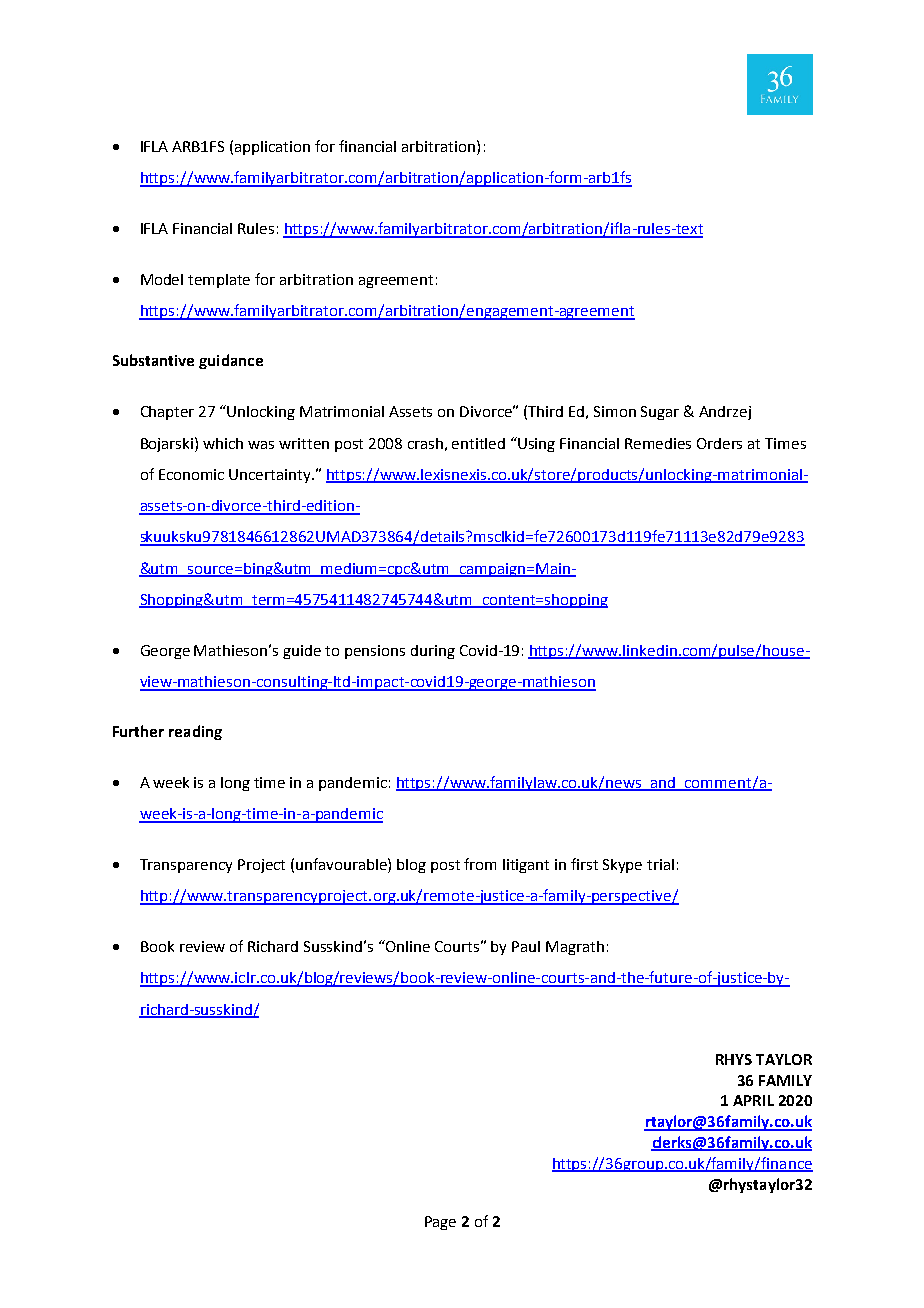 Image resolution: width=924 pixels, height=1308 pixels. Describe the element at coordinates (478, 443) in the screenshot. I see `entitled` at that location.
